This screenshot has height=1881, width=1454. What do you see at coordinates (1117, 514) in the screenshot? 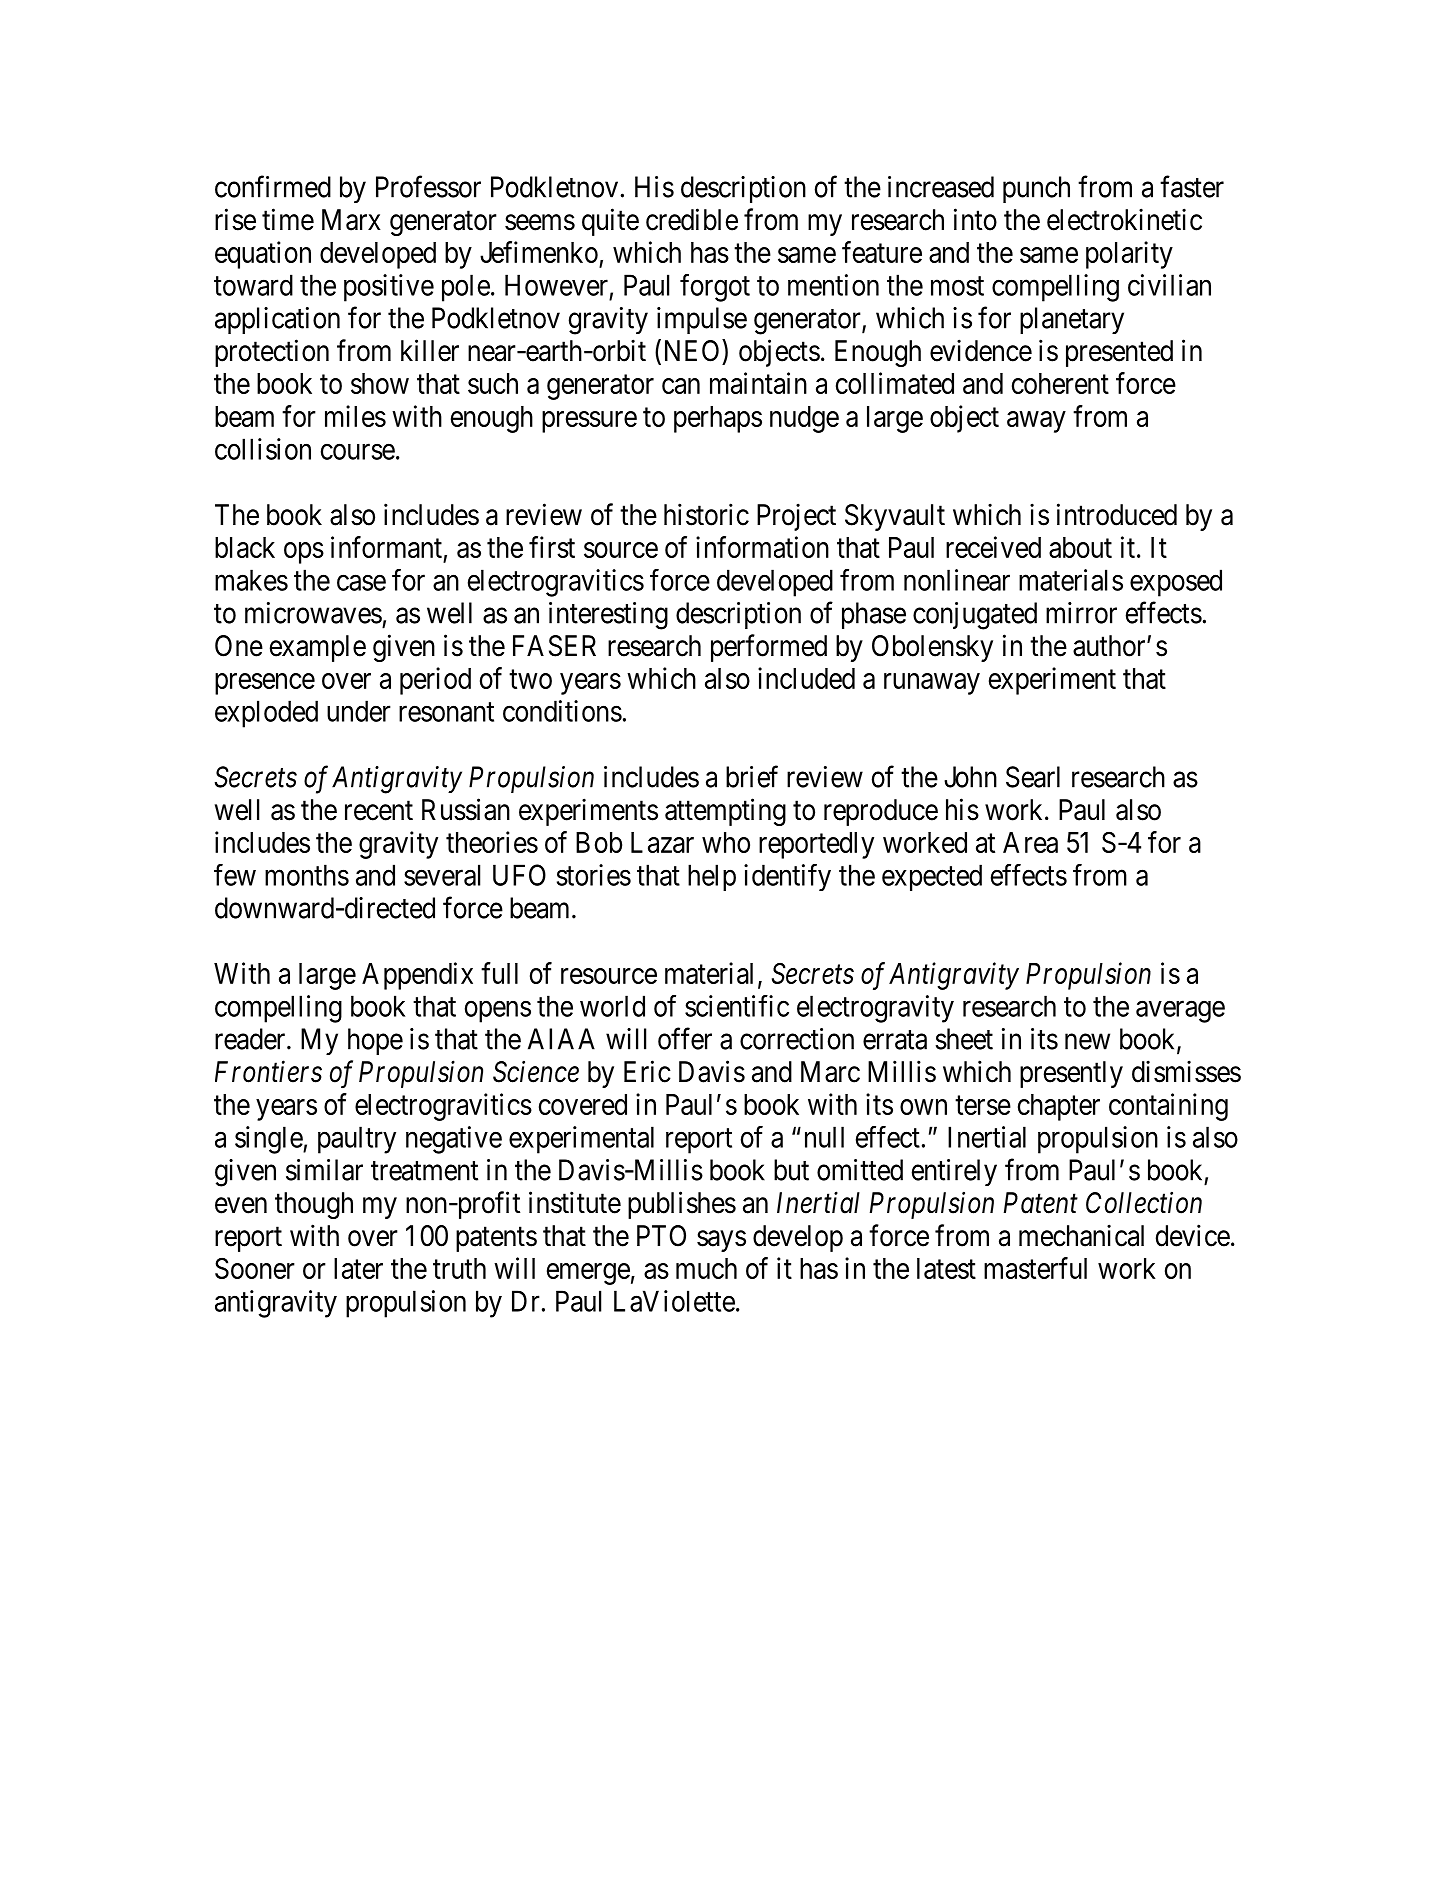
I see `introduced` at bounding box center [1117, 514].
